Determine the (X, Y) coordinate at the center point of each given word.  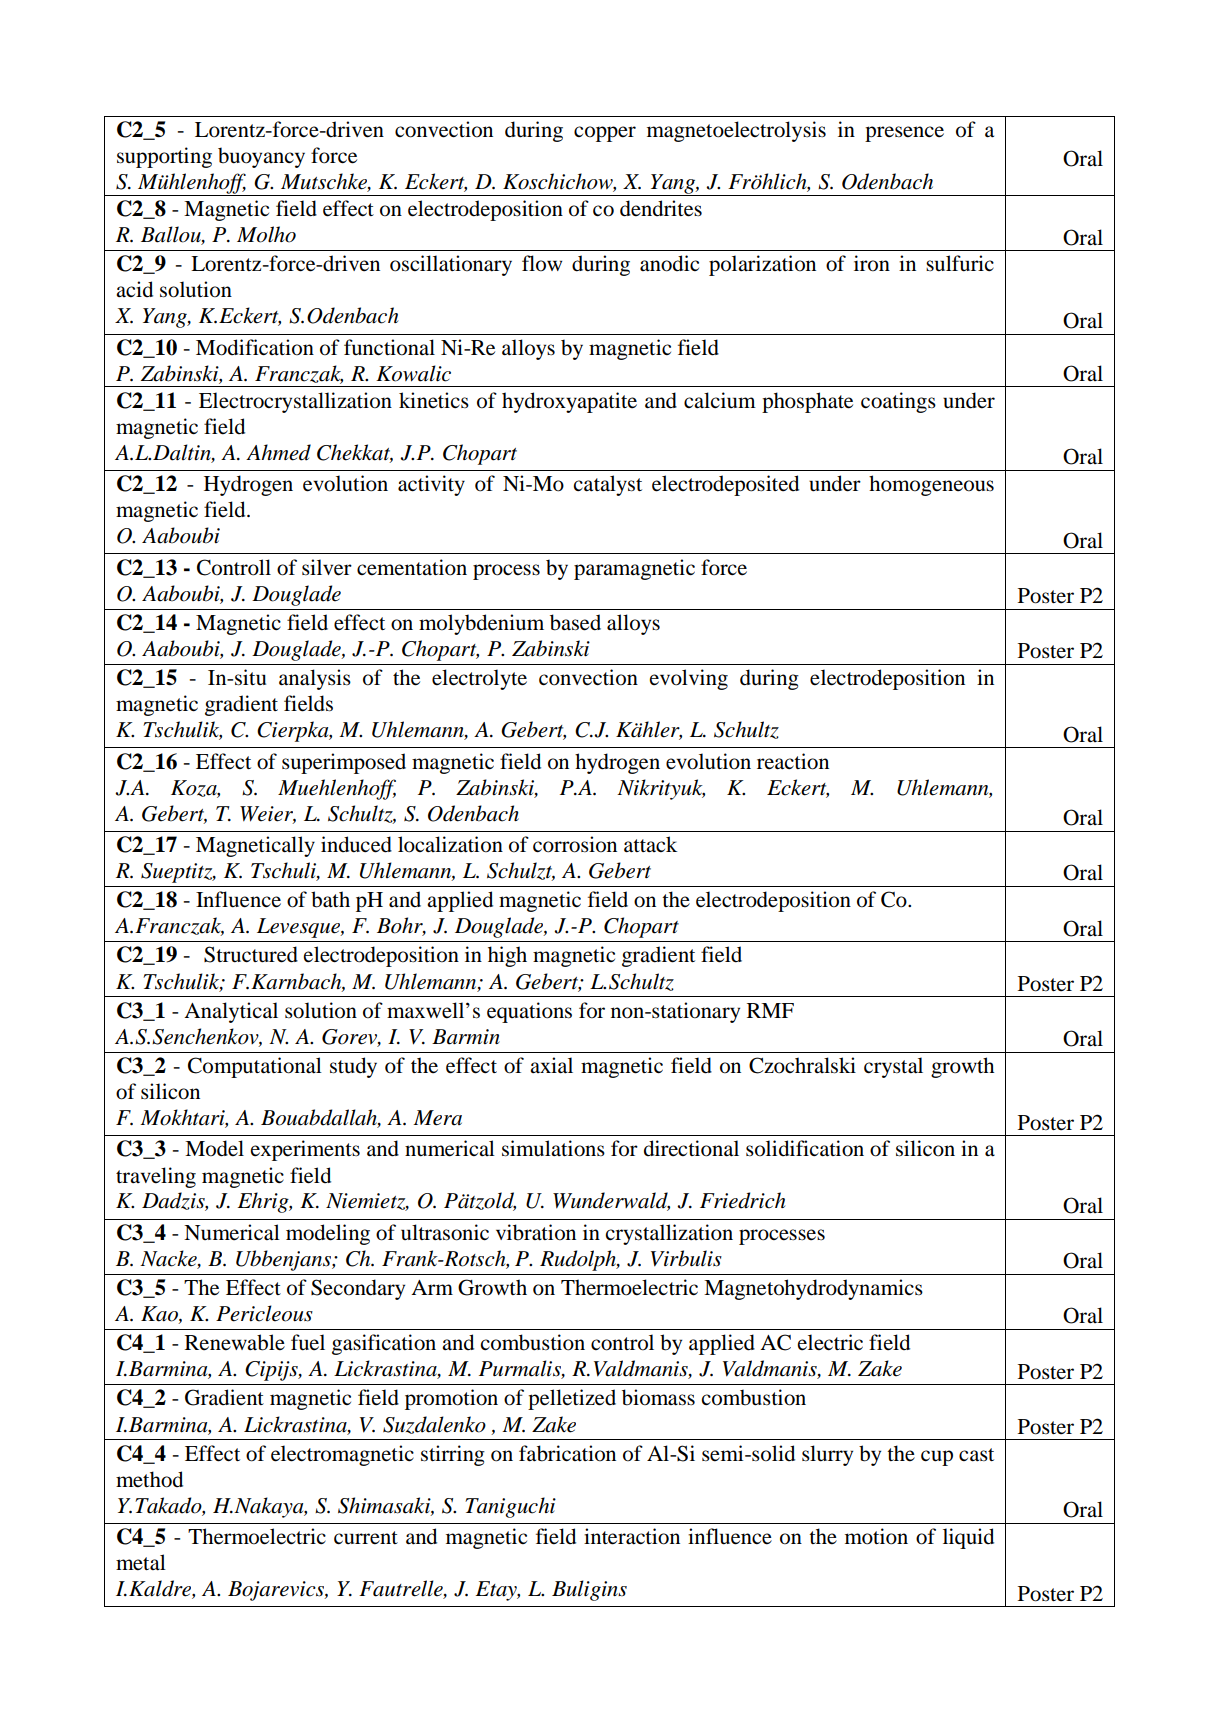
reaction (793, 761)
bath (330, 899)
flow (542, 263)
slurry (827, 1455)
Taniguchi (510, 1507)
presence (904, 134)
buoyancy (261, 157)
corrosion (575, 844)
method (149, 1479)
